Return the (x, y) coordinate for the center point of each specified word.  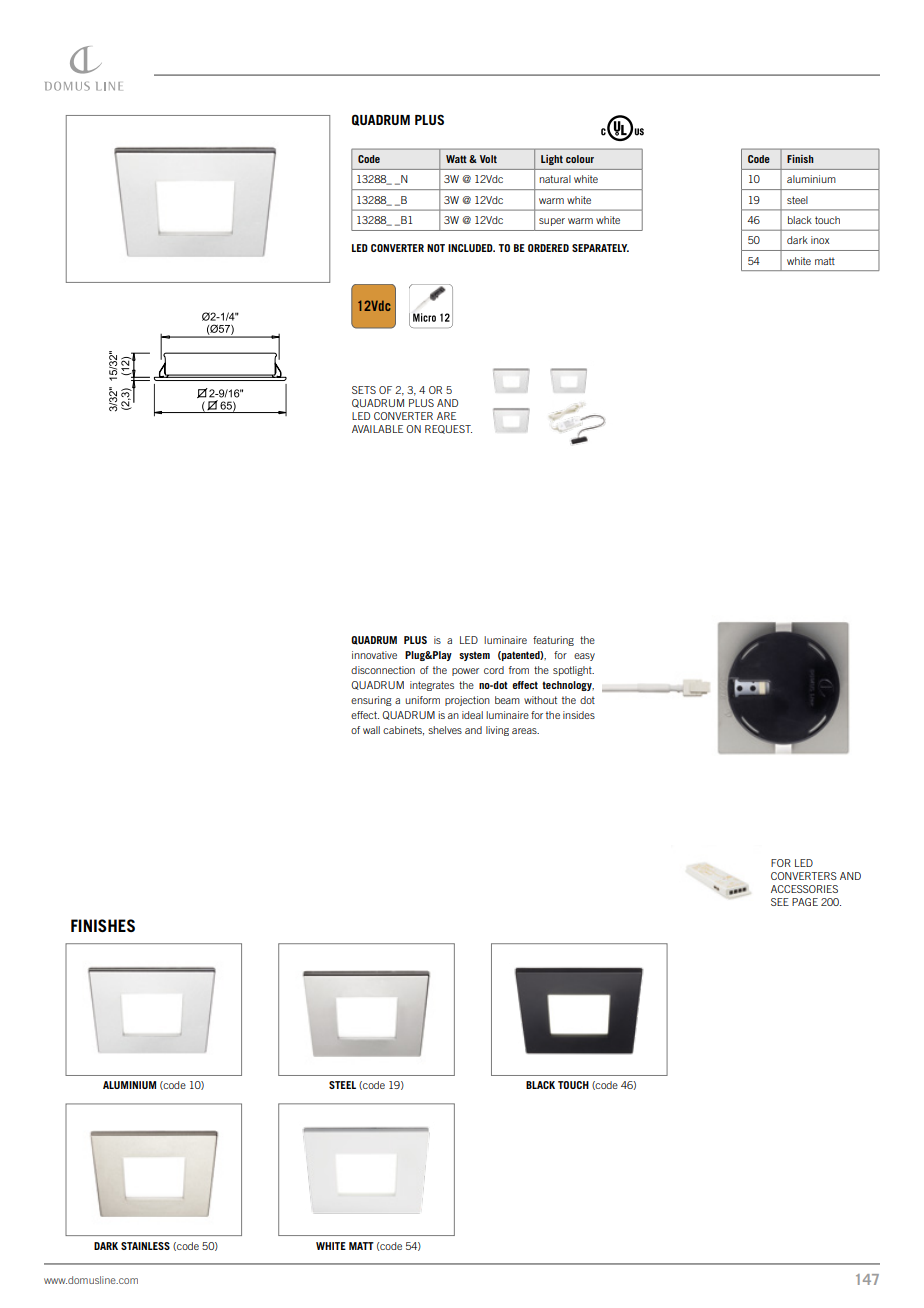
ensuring (371, 701)
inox (820, 240)
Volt (488, 159)
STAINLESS (145, 1246)
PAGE (805, 902)
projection (467, 701)
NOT (436, 248)
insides (579, 715)
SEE (780, 902)
